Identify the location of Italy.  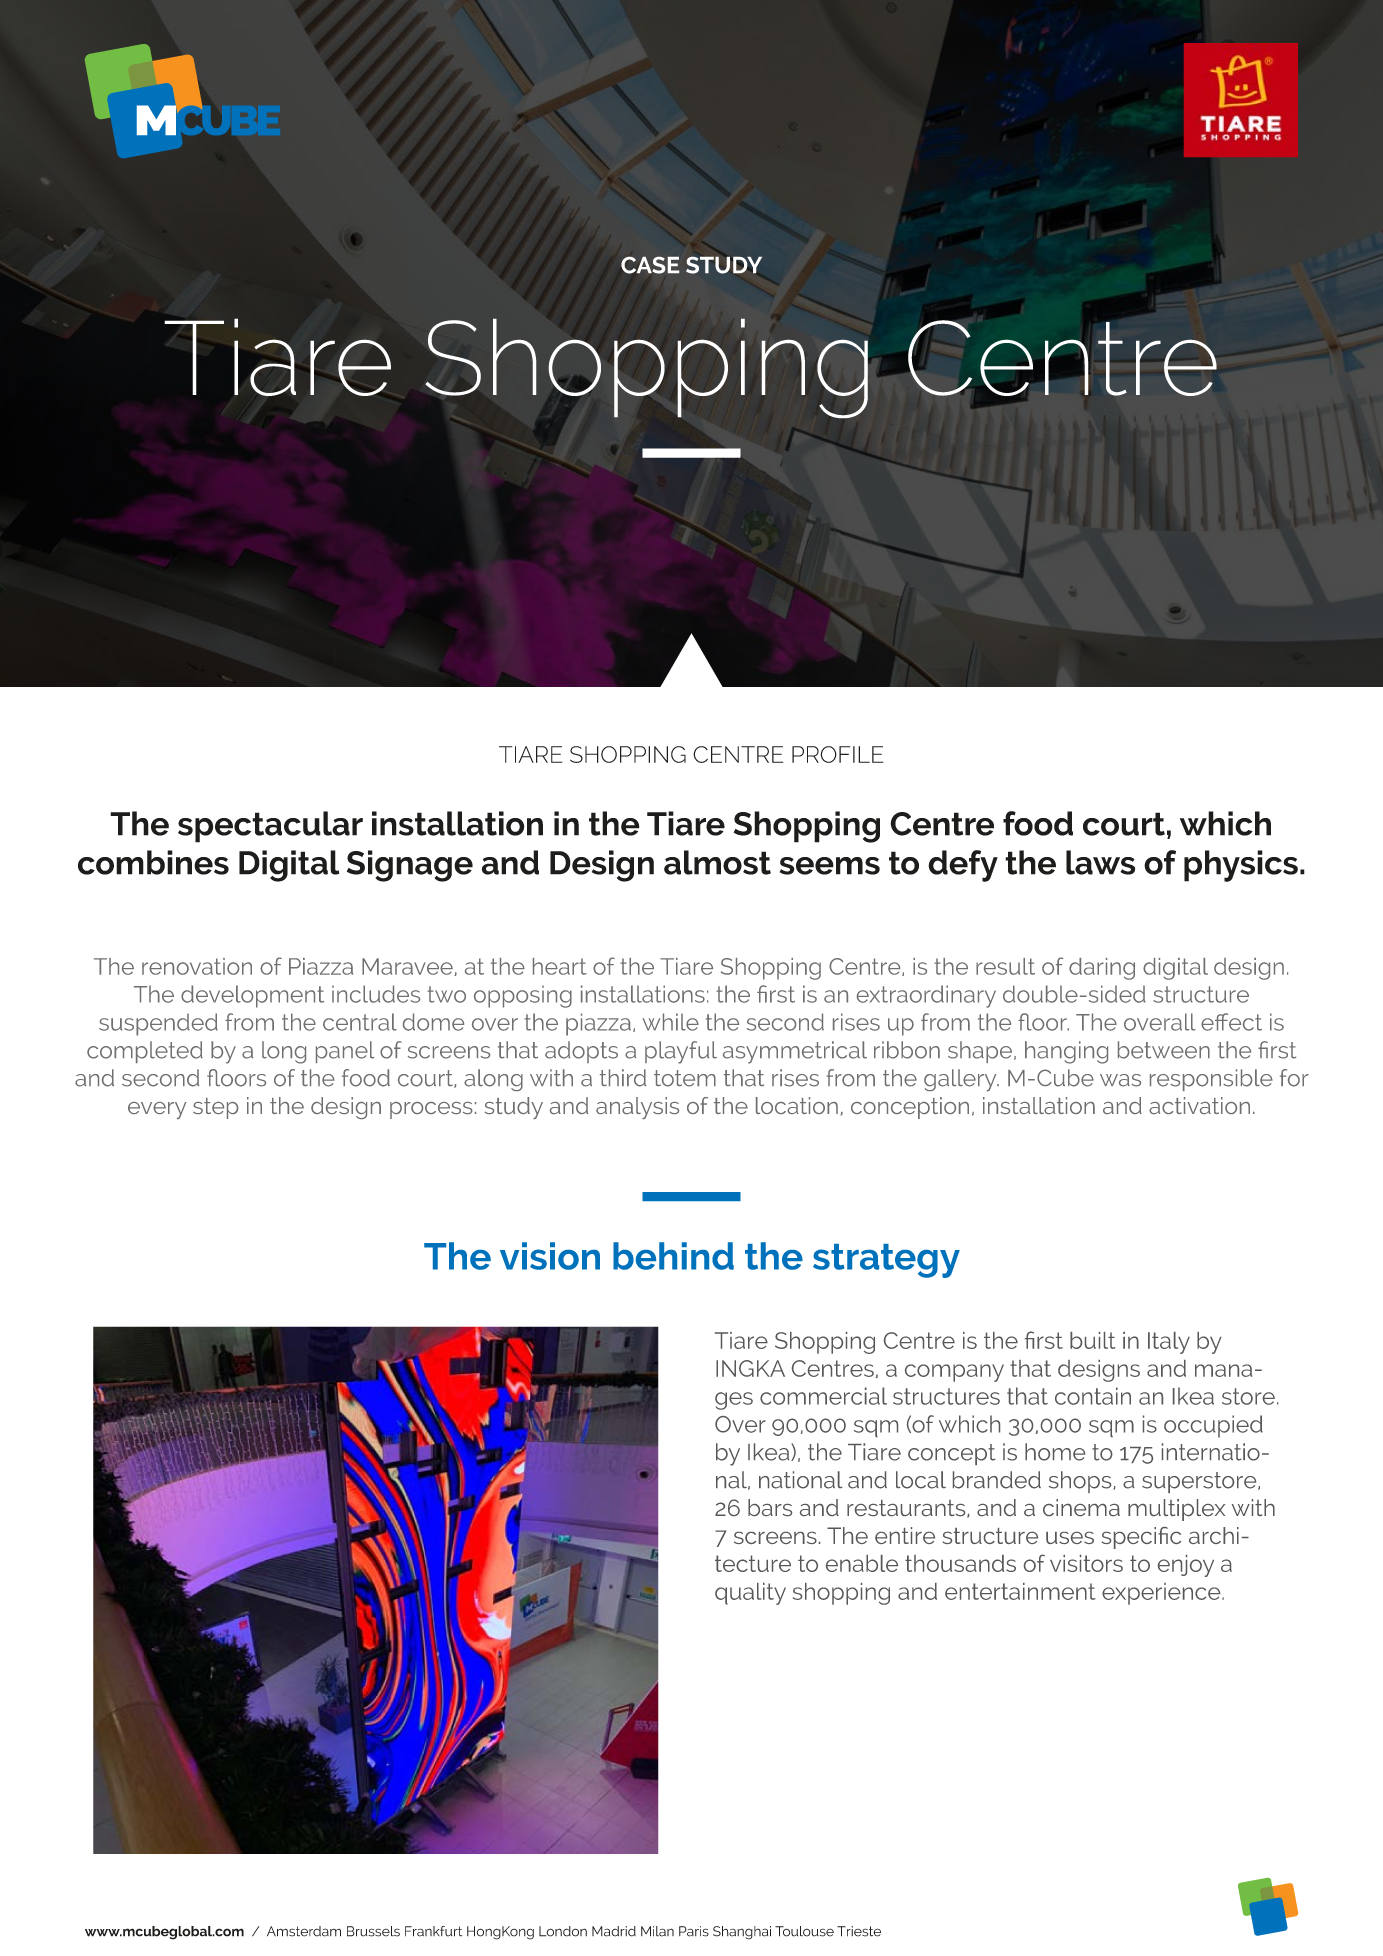
(1169, 1343).
